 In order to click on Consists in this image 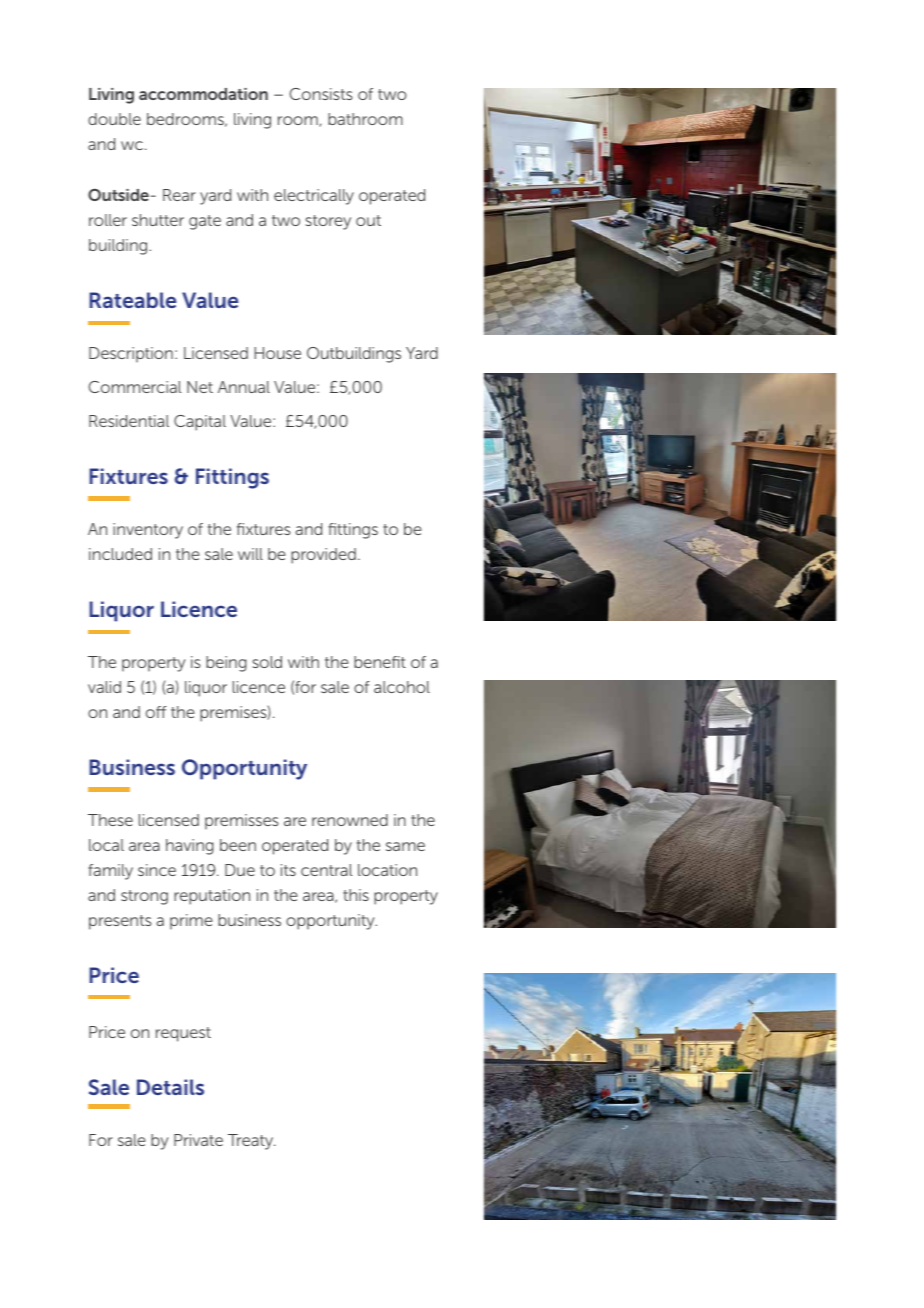, I will do `click(321, 94)`.
